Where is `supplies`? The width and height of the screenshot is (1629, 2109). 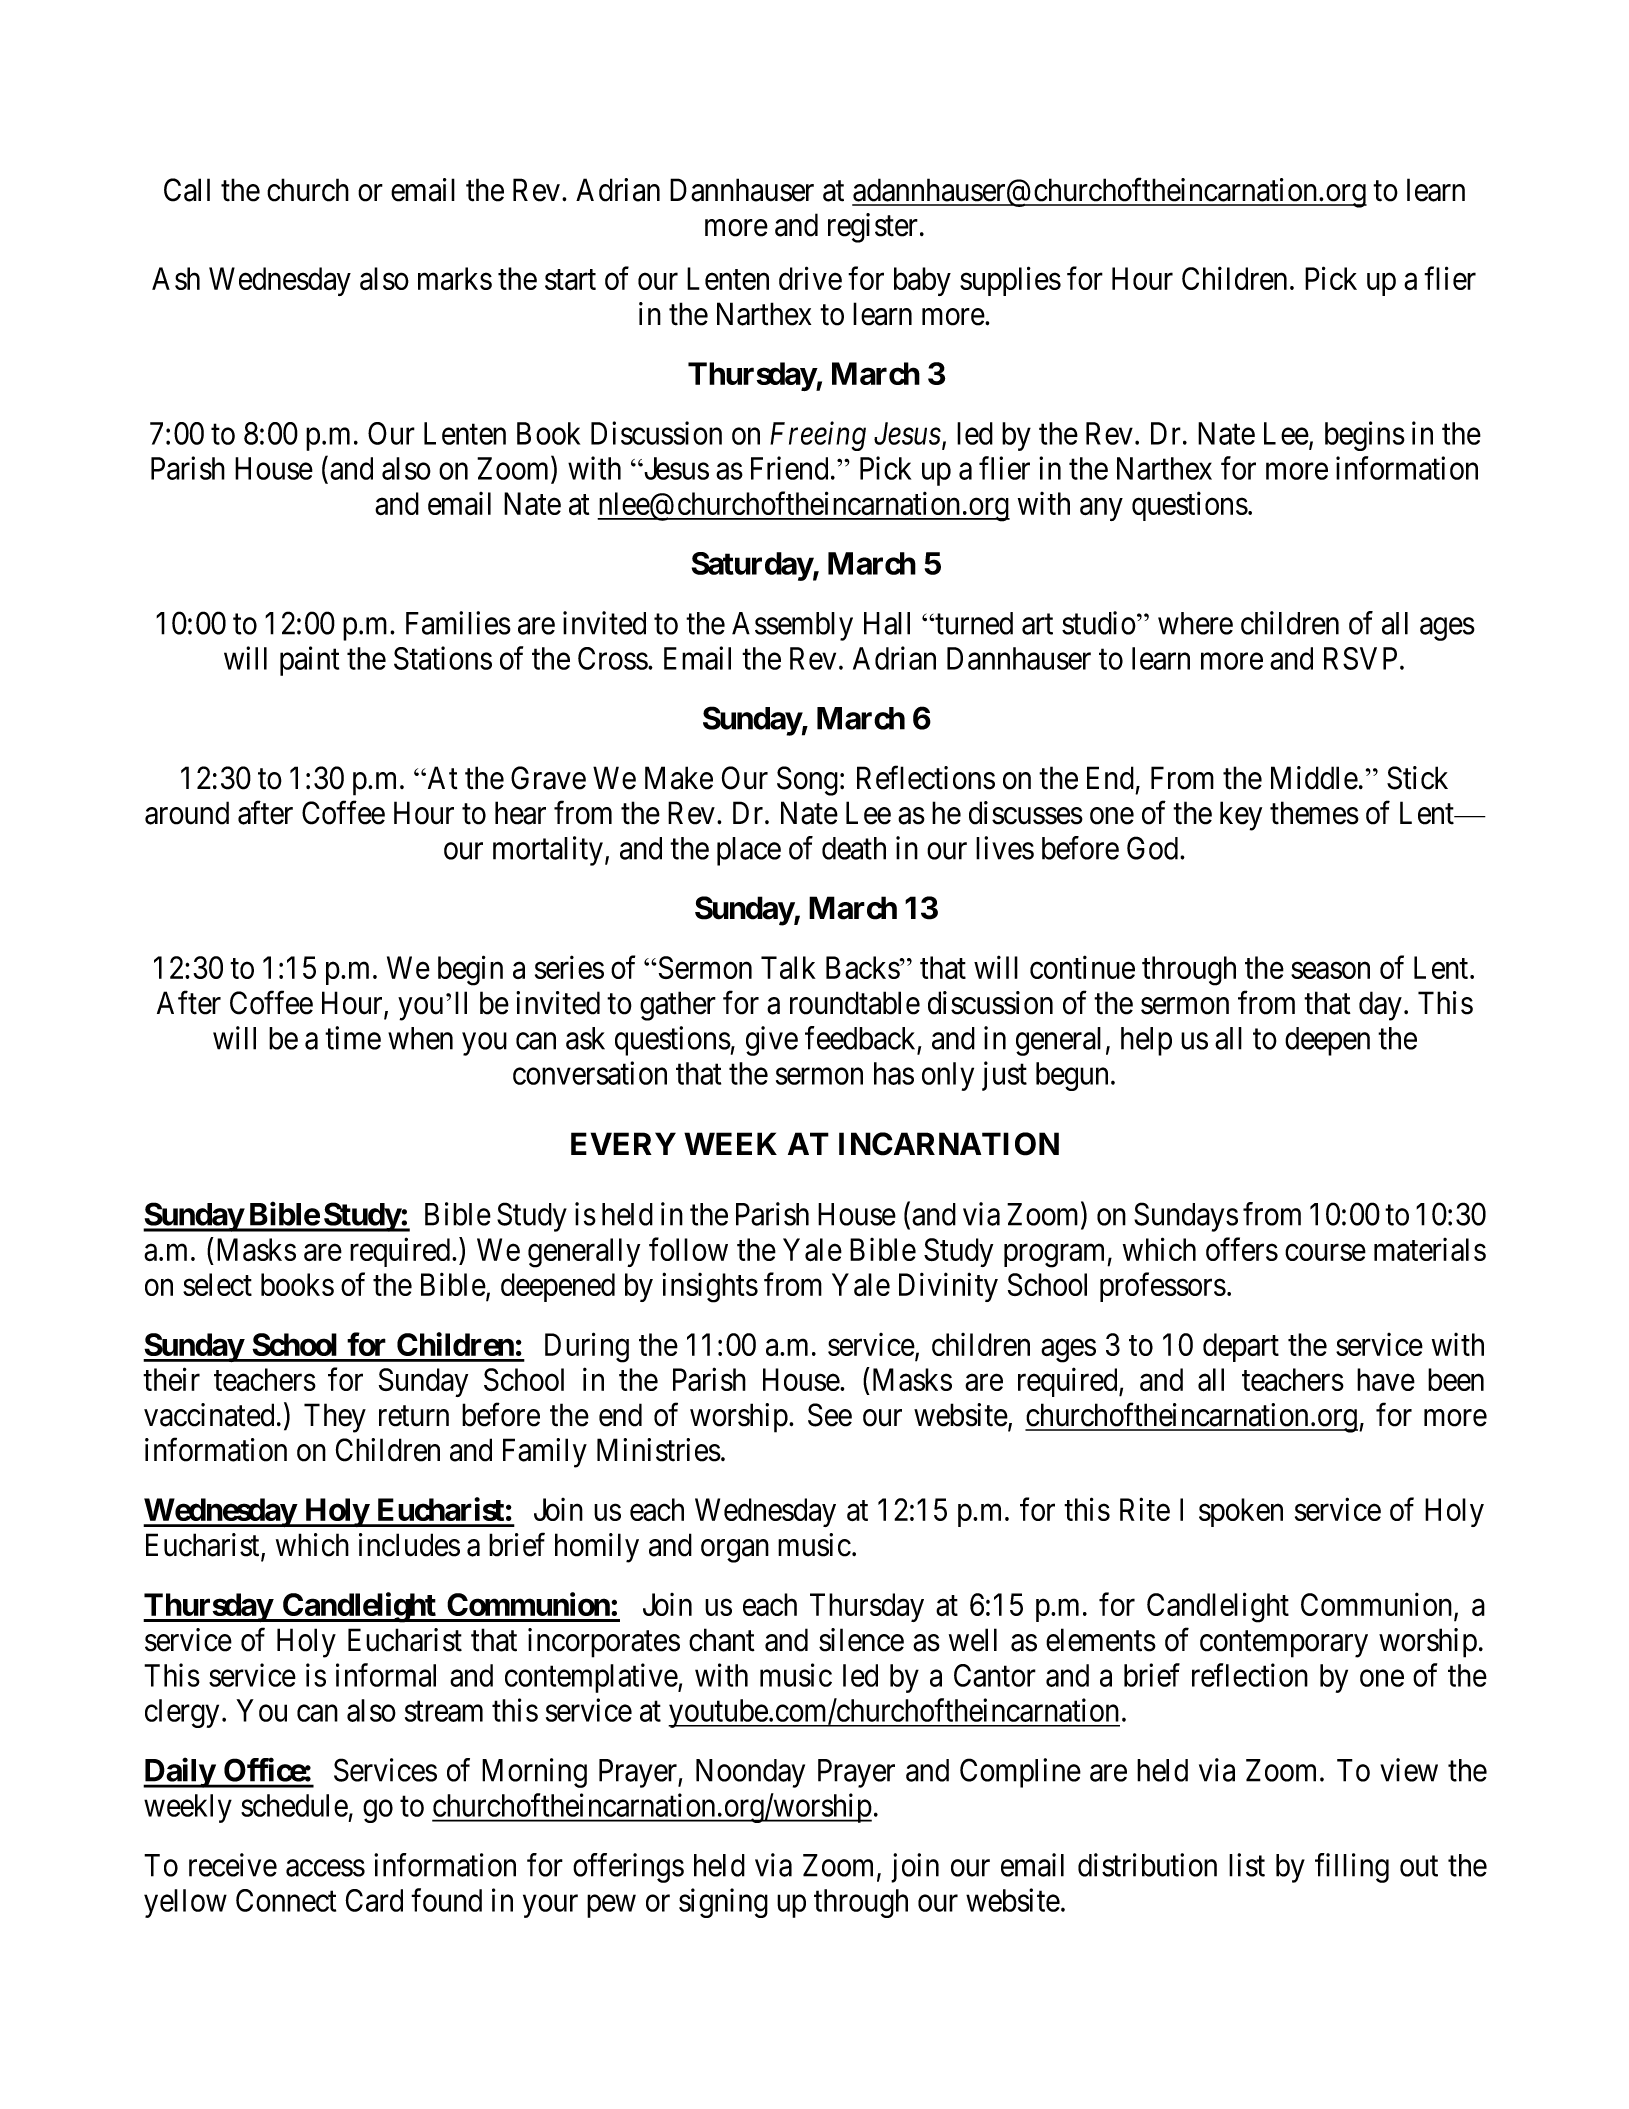 supplies is located at coordinates (1010, 281).
